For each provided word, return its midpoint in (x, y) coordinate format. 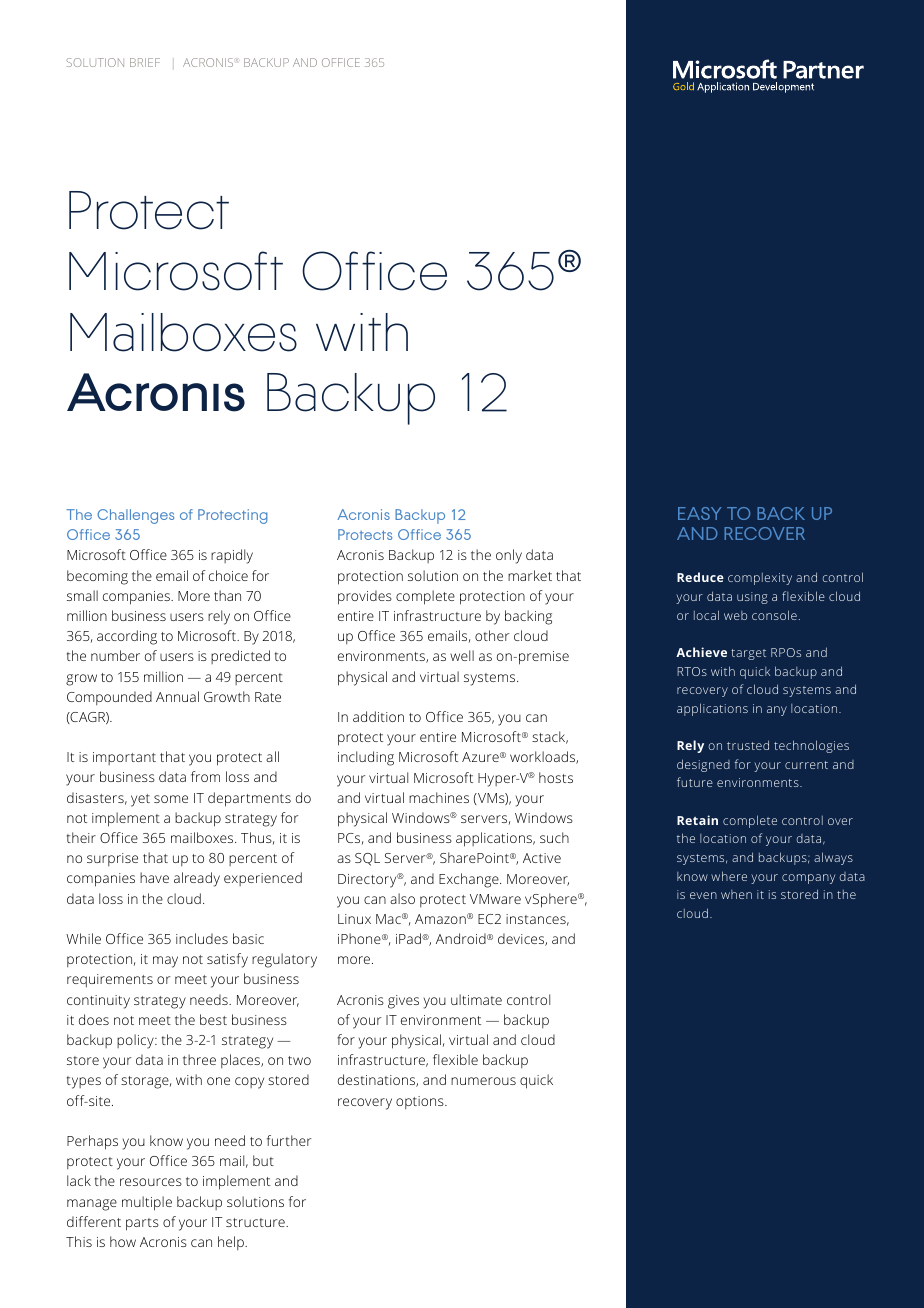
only (509, 556)
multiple (147, 1203)
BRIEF (145, 62)
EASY (699, 513)
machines (439, 797)
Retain (697, 820)
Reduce (700, 577)
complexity (760, 579)
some (171, 799)
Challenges (135, 516)
